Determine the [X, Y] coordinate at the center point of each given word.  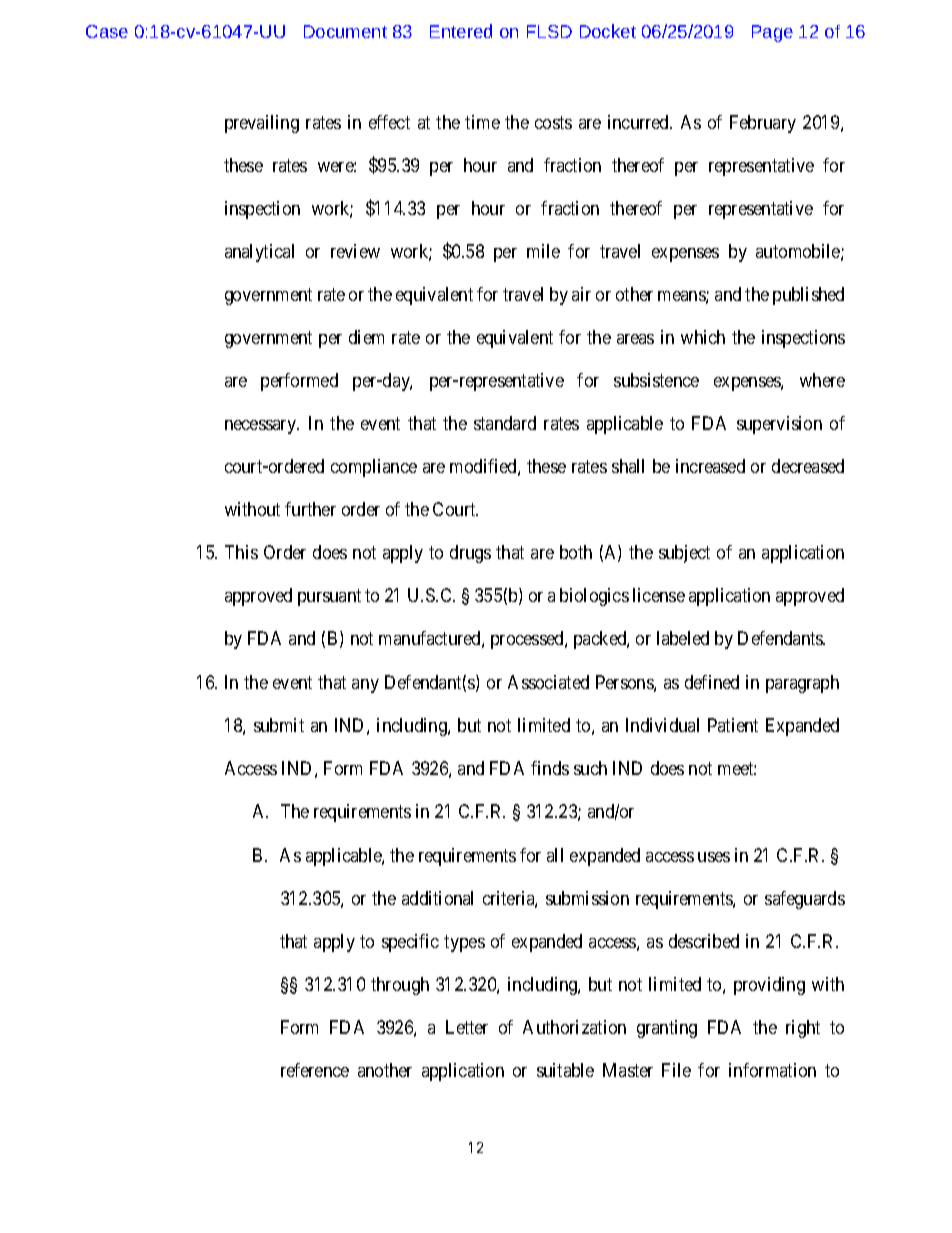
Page [772, 33]
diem [366, 337]
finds [550, 768]
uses [714, 857]
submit [279, 725]
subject [684, 554]
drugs [470, 554]
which [703, 337]
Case [107, 31]
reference [315, 1070]
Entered [461, 31]
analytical [259, 253]
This [241, 552]
